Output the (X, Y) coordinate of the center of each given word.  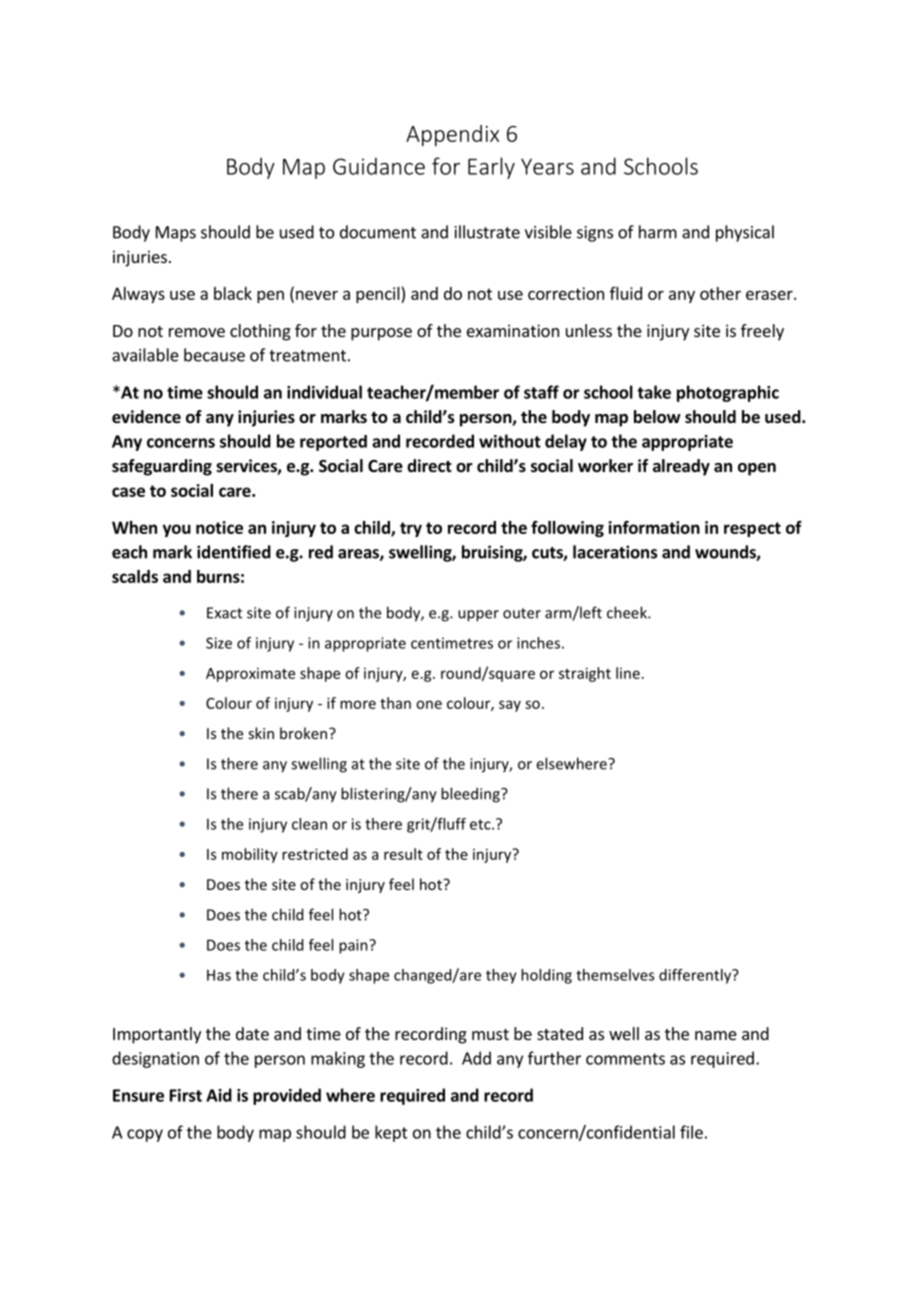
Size (219, 643)
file (691, 1132)
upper (478, 616)
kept (391, 1133)
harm (658, 232)
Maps (176, 234)
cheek (628, 612)
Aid (219, 1095)
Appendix (452, 135)
